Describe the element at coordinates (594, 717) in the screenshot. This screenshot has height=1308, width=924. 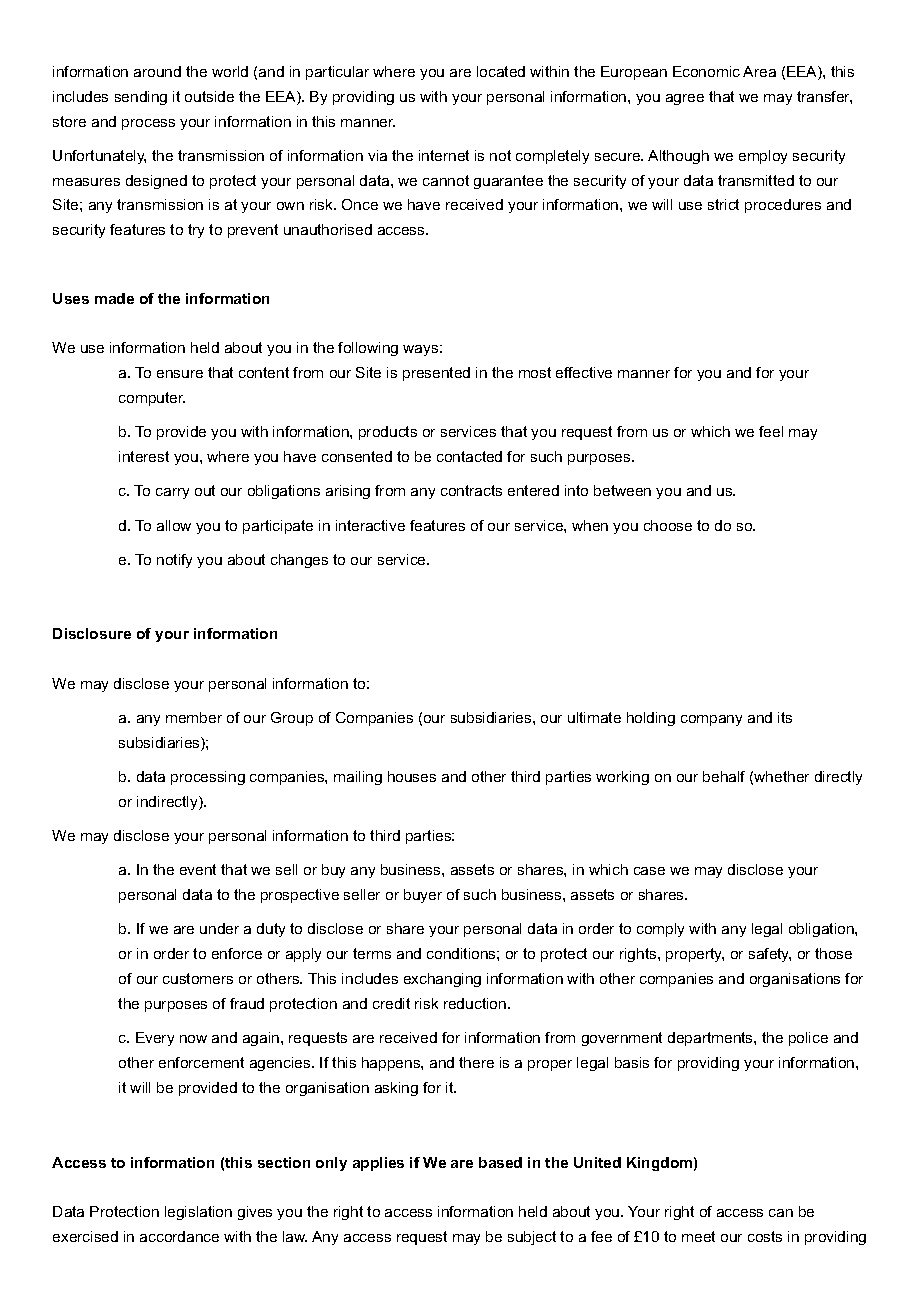
I see `ultimate` at that location.
